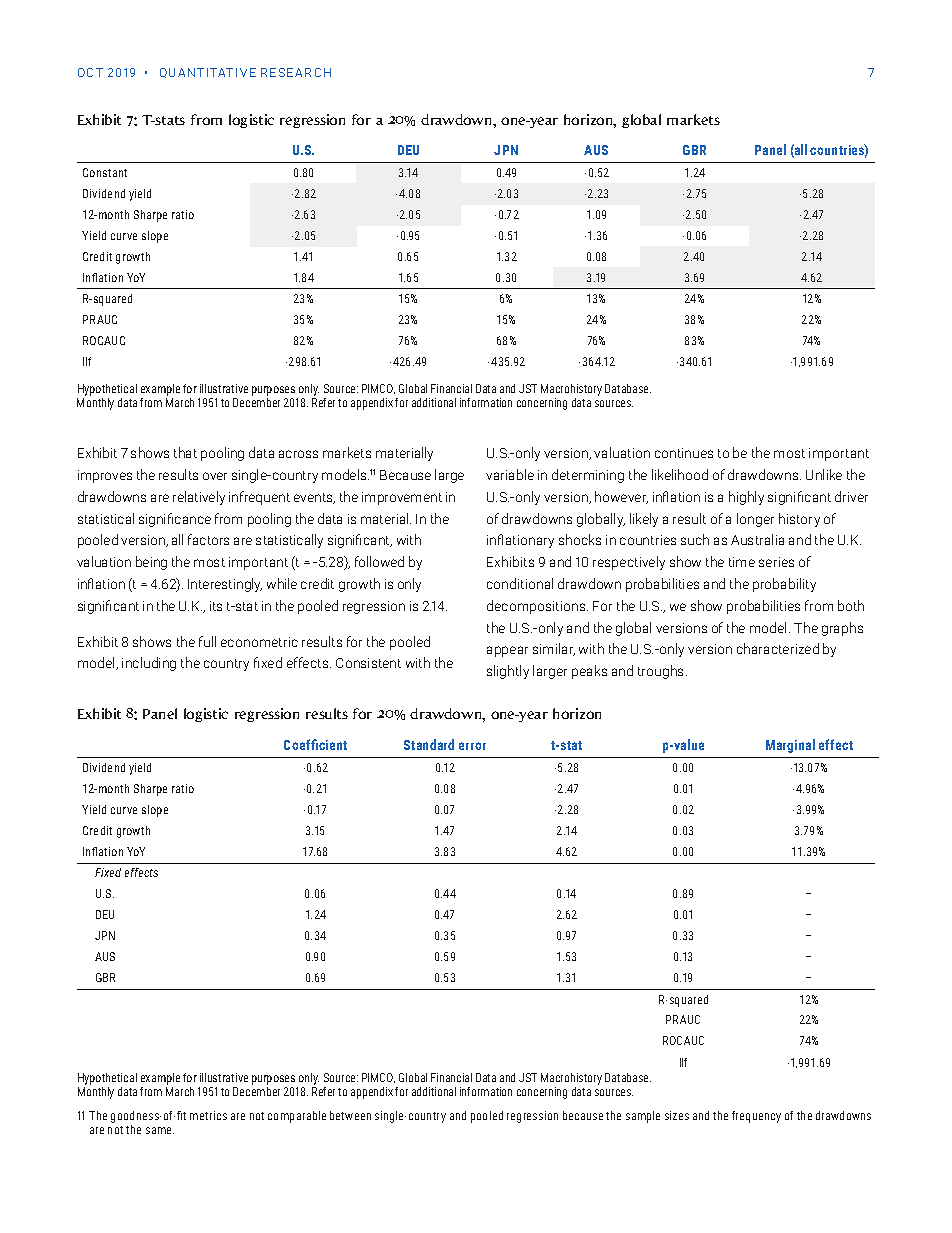  What do you see at coordinates (350, 1115) in the document?
I see `between` at bounding box center [350, 1115].
